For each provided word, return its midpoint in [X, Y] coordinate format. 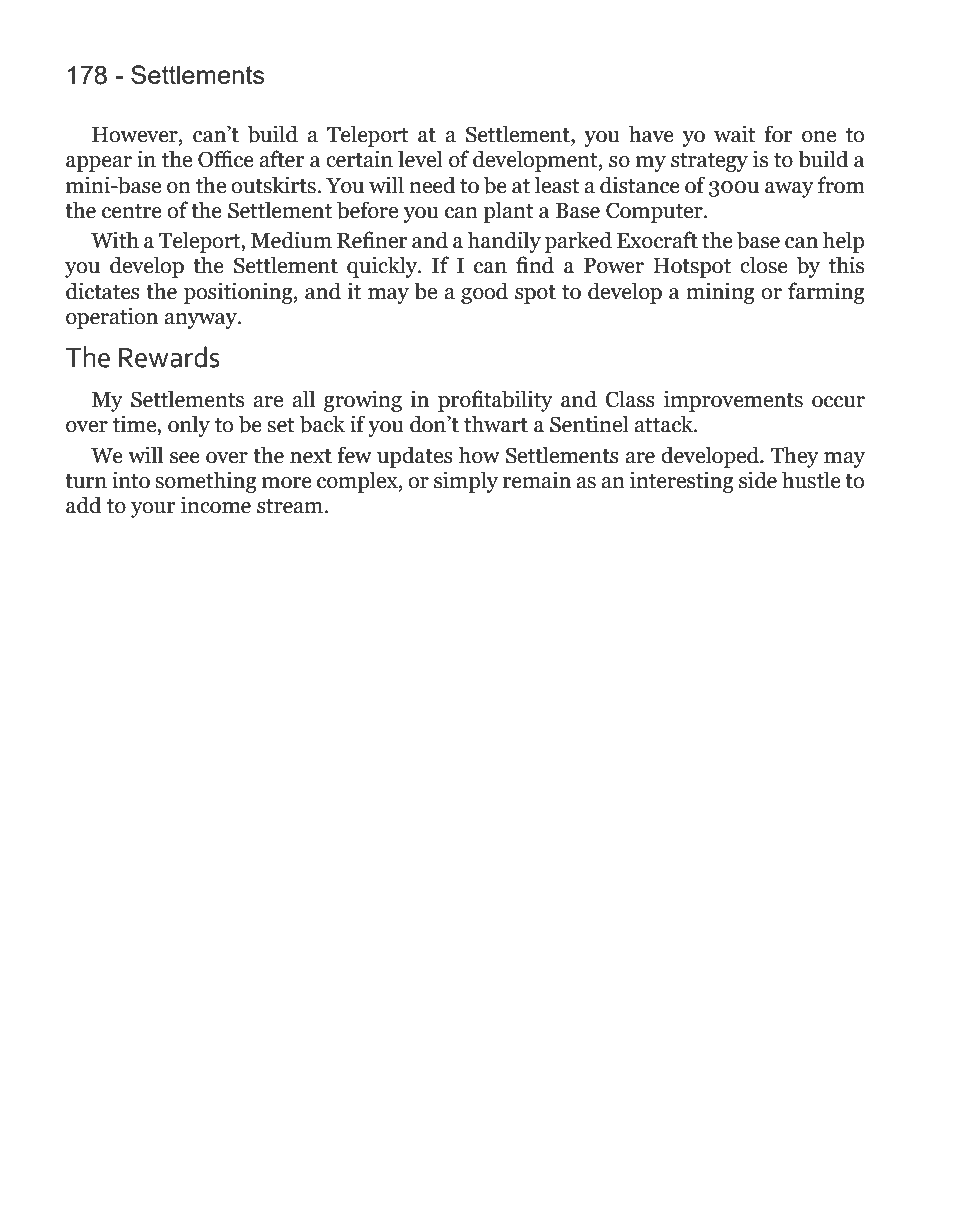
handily [504, 242]
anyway [201, 321]
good [484, 293]
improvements [733, 401]
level [420, 159]
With [115, 240]
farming [826, 293]
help [843, 242]
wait [735, 134]
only [189, 426]
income [216, 505]
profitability [495, 401]
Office [226, 159]
